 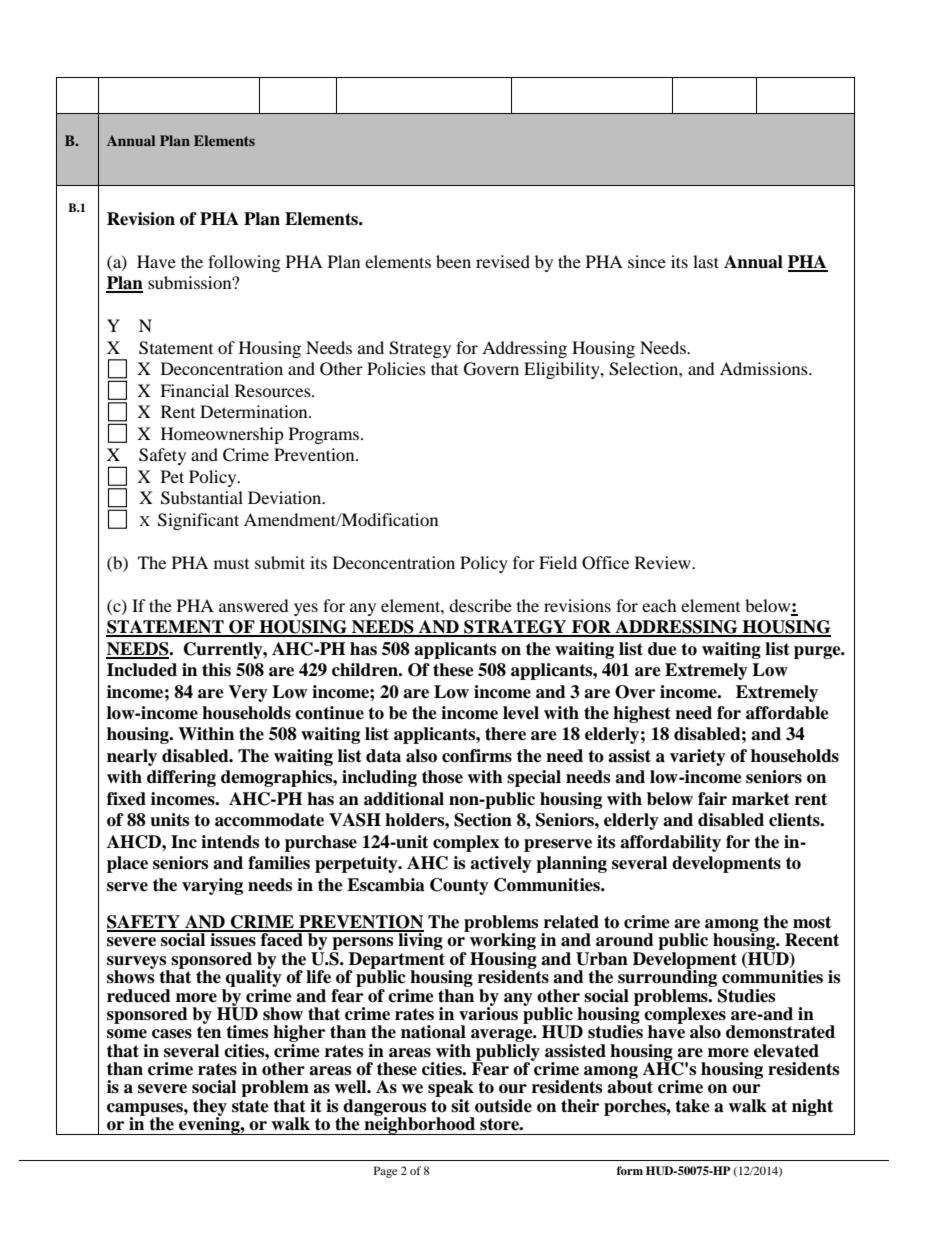 I want to click on last, so click(x=706, y=261).
